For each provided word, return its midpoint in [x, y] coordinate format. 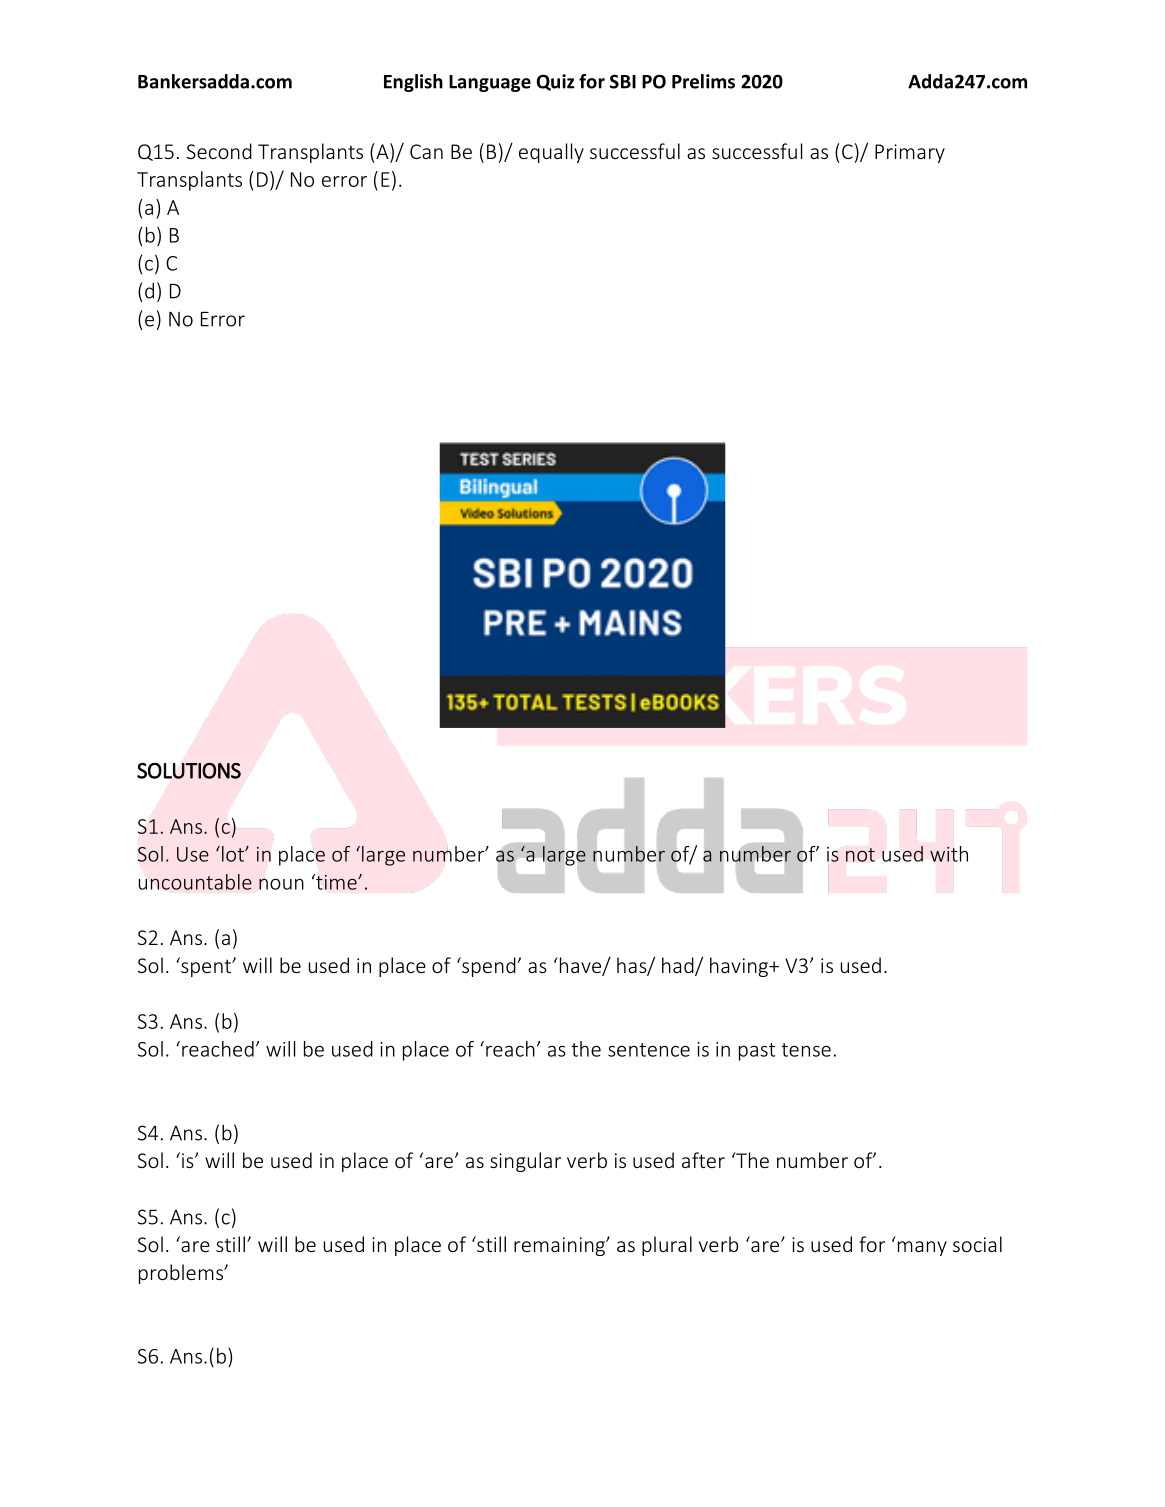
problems [182, 1274]
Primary [910, 153]
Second [219, 151]
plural [667, 1246]
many [922, 1248]
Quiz [555, 82]
